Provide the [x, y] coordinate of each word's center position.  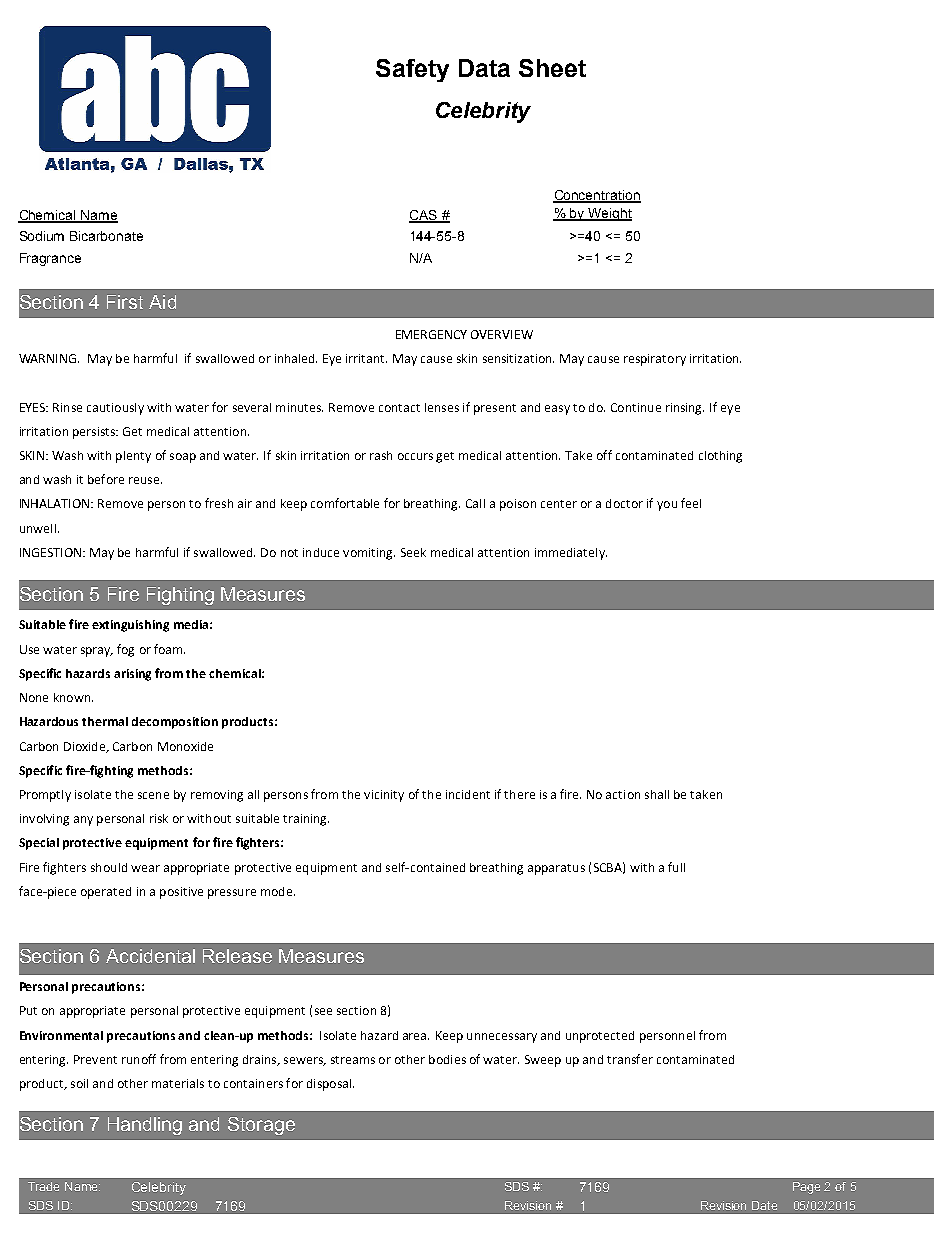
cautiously [115, 409]
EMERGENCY [431, 334]
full [676, 867]
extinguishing [130, 626]
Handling [145, 1126]
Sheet [552, 68]
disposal [330, 1085]
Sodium [42, 236]
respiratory [655, 360]
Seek [413, 552]
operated [106, 893]
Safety [412, 70]
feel [691, 503]
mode [276, 891]
